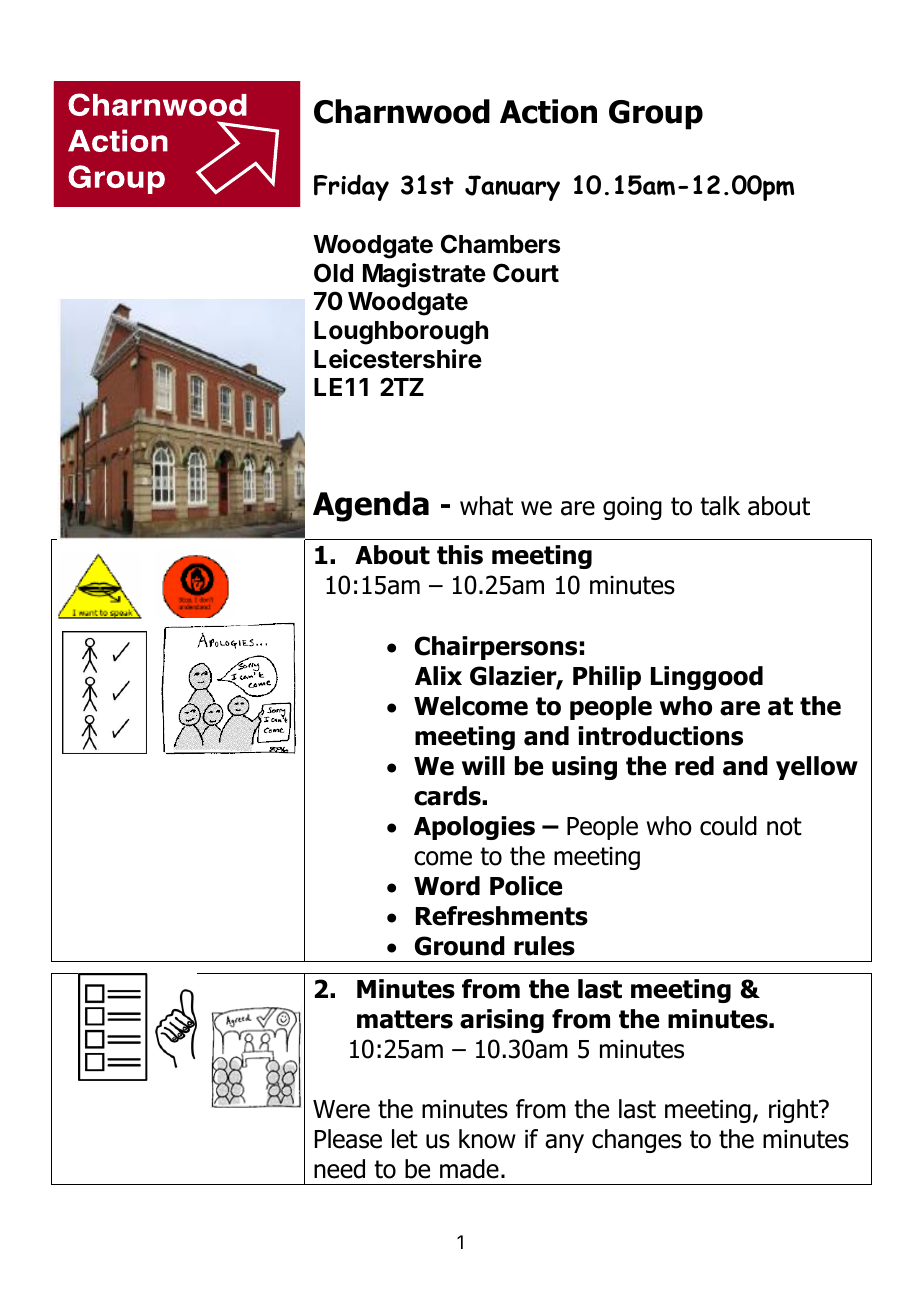 This screenshot has width=924, height=1308. What do you see at coordinates (405, 1139) in the screenshot?
I see `let` at bounding box center [405, 1139].
